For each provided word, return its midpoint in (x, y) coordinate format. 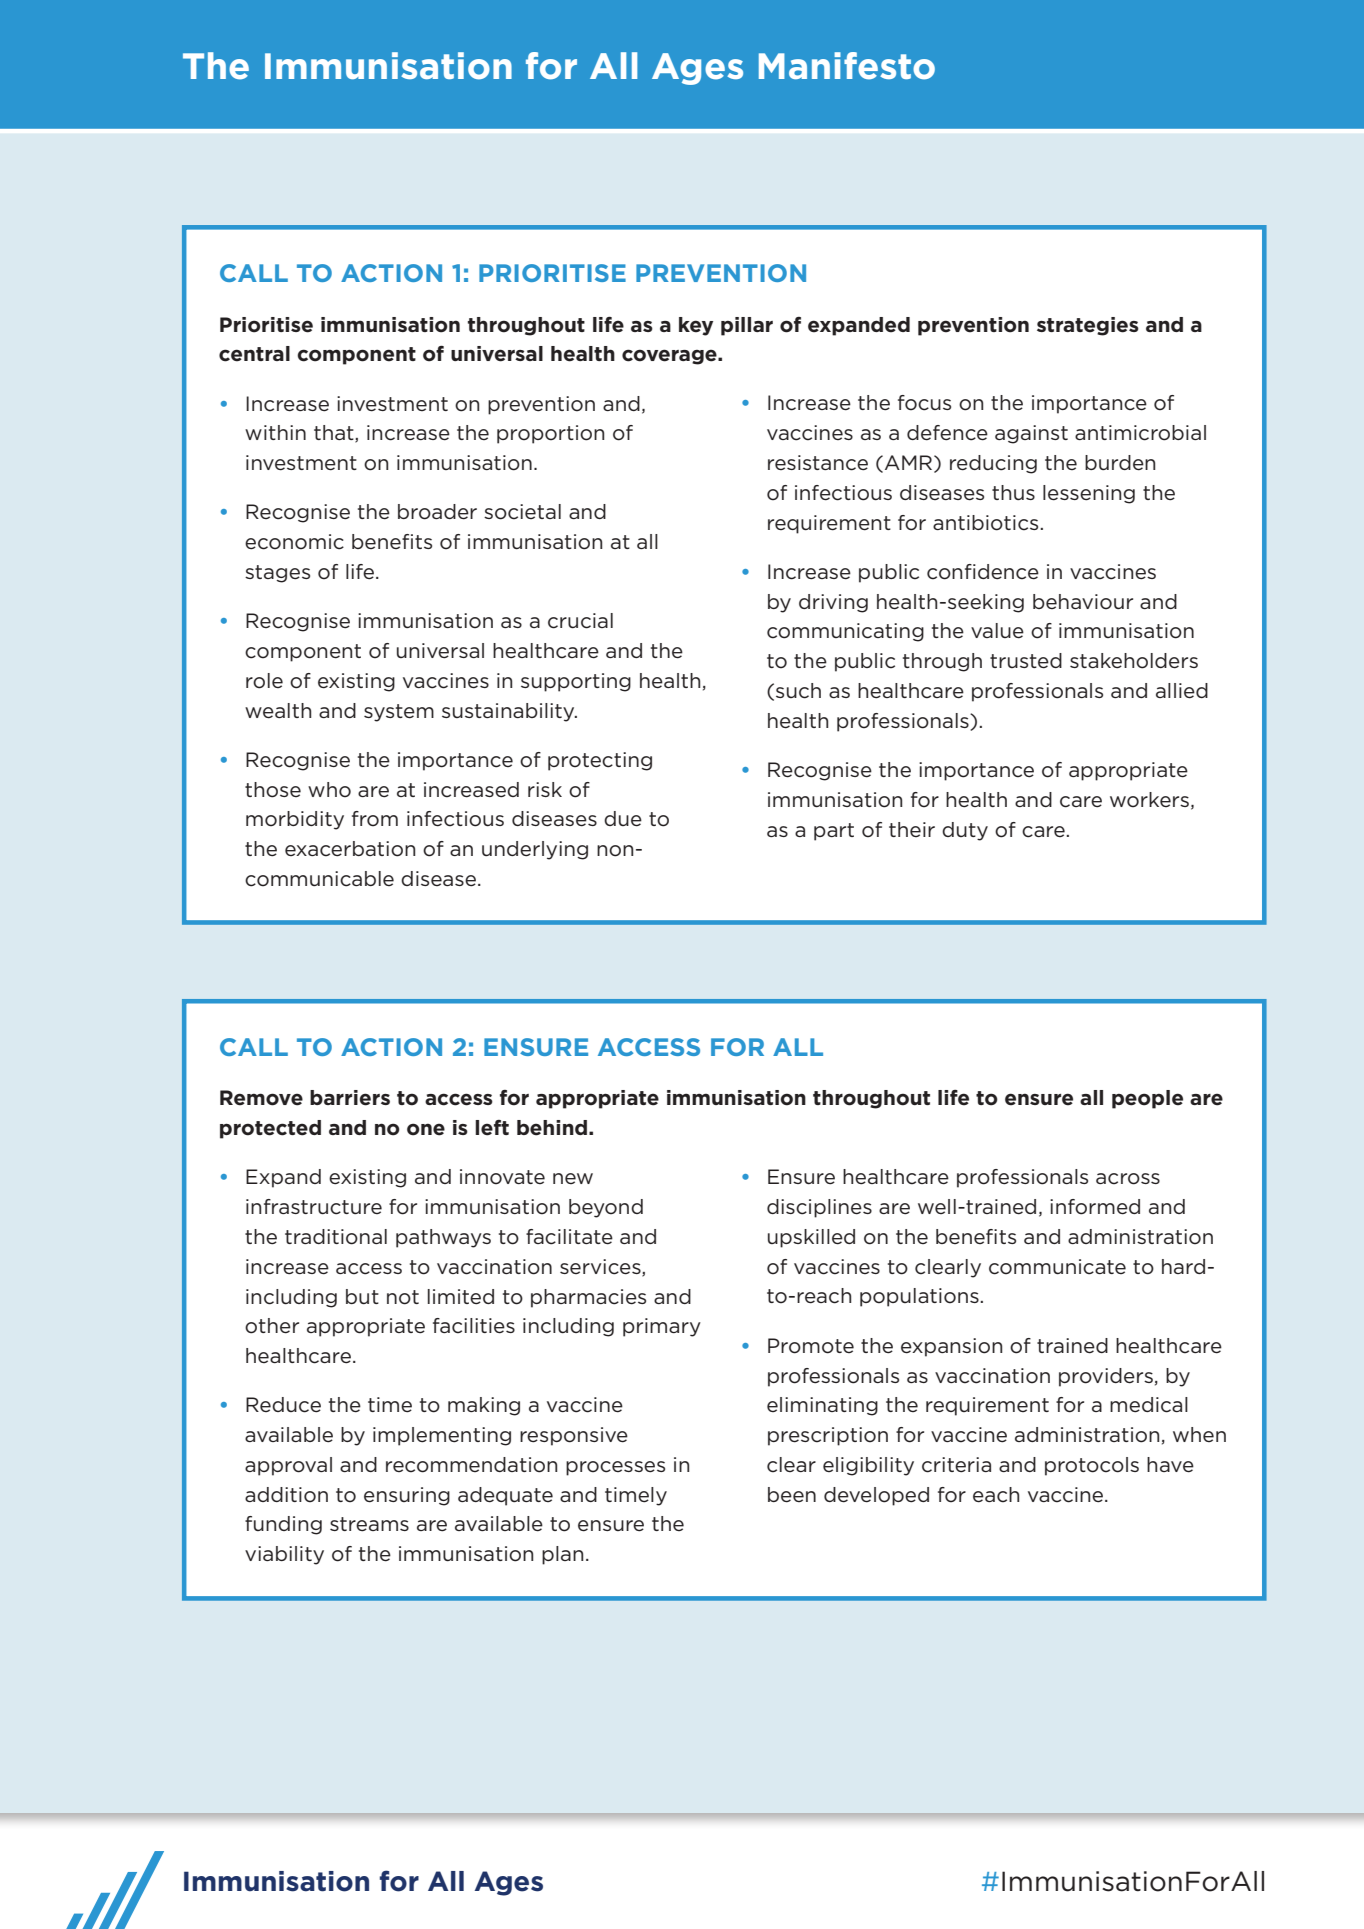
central (254, 354)
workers (1151, 800)
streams (369, 1524)
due (623, 819)
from (375, 819)
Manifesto (847, 66)
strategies (1088, 326)
